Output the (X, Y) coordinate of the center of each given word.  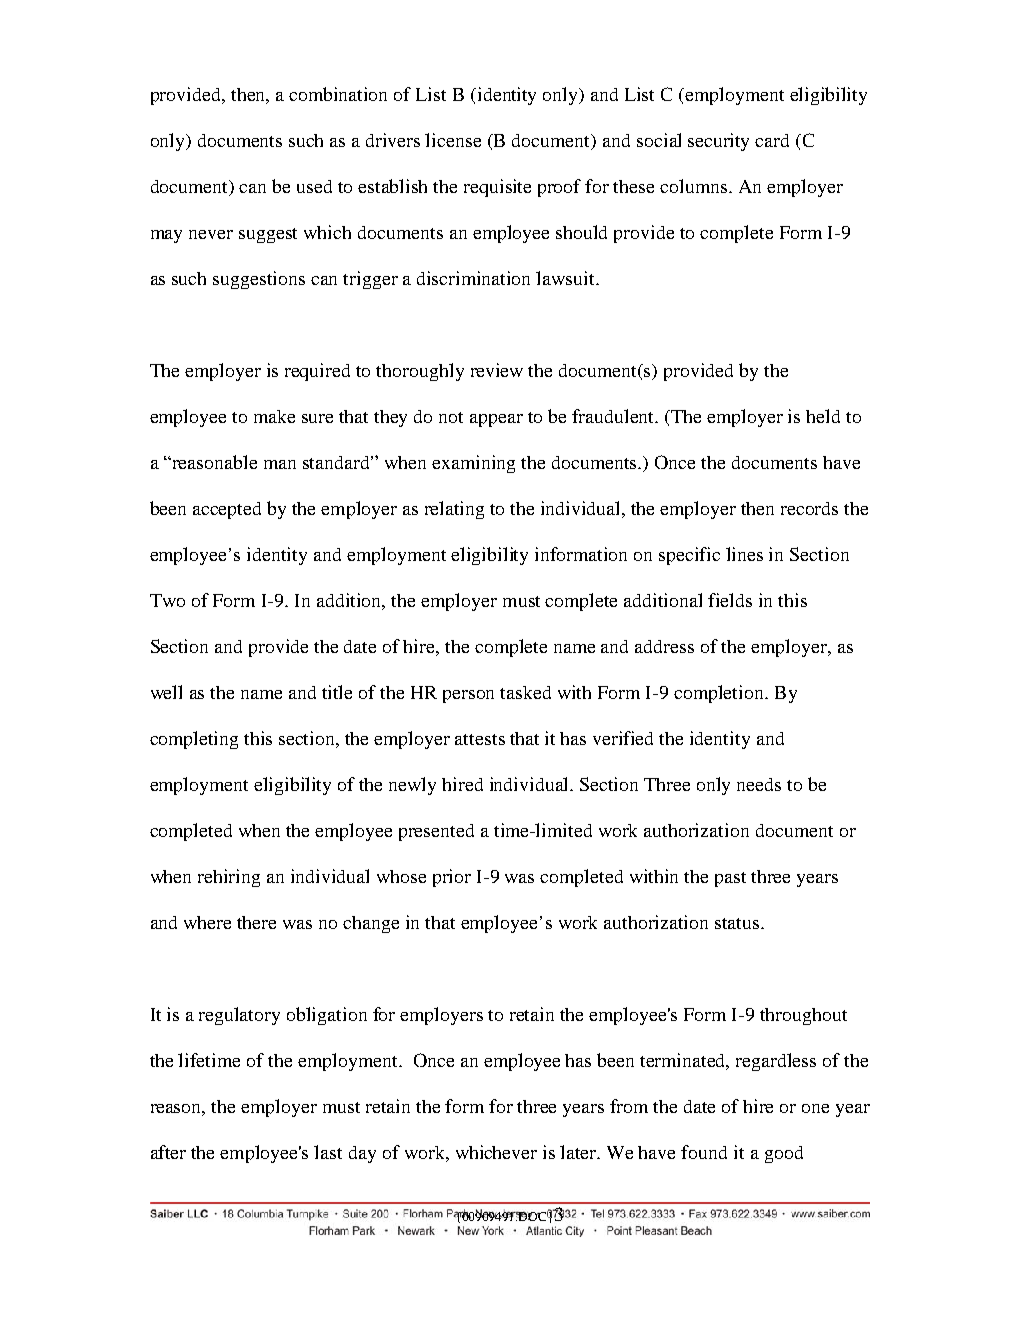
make (274, 416)
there (256, 922)
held (823, 416)
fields (730, 600)
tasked (525, 692)
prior (452, 878)
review (497, 370)
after (168, 1152)
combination (338, 94)
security (718, 142)
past (730, 879)
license (453, 140)
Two (167, 600)
